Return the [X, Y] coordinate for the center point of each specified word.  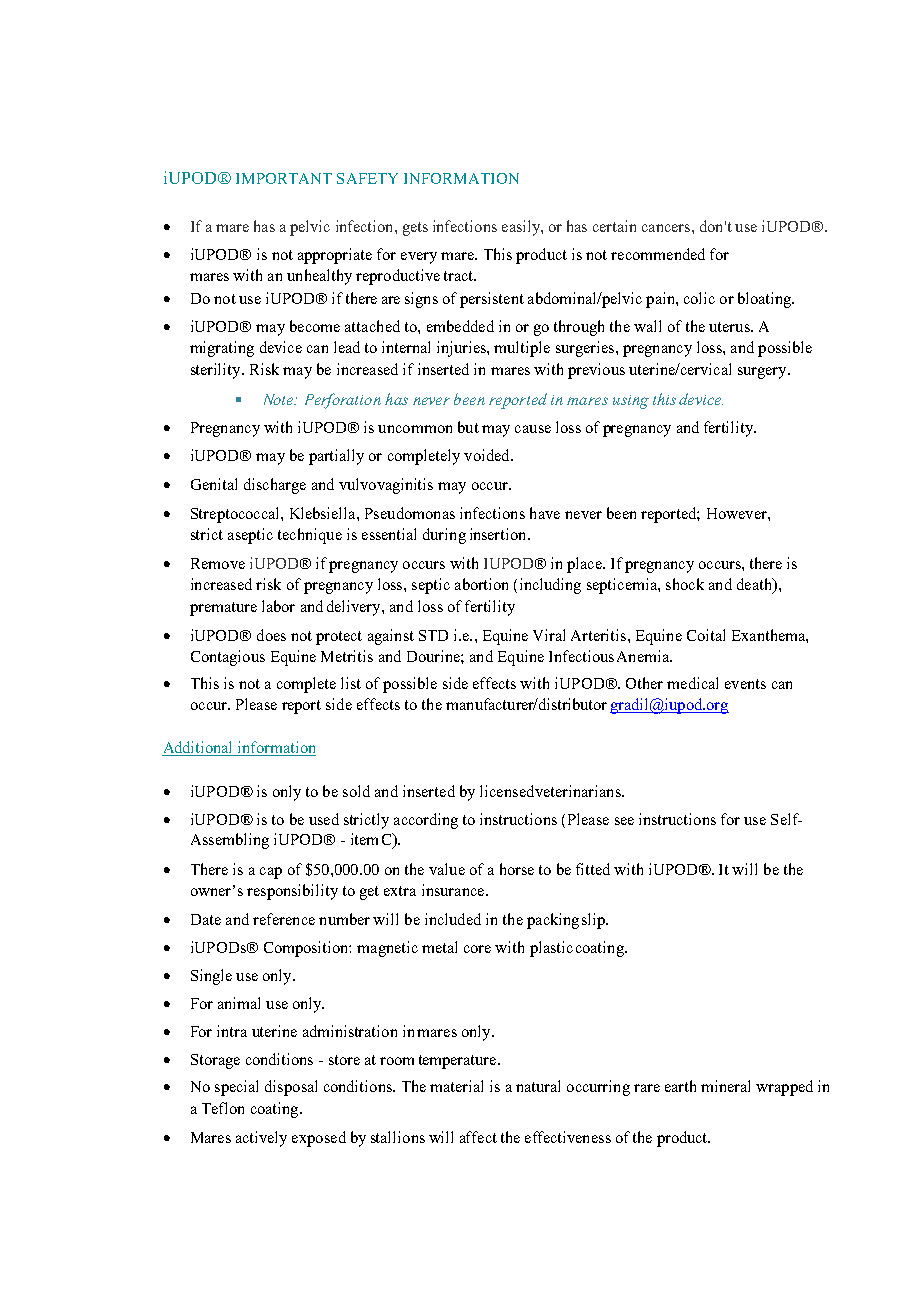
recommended [658, 254]
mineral [725, 1086]
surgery [763, 373]
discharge [275, 486]
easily [522, 228]
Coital [706, 635]
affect [478, 1137]
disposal [291, 1088]
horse [517, 869]
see [624, 821]
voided [488, 455]
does [271, 635]
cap [271, 873]
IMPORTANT [284, 178]
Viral [549, 635]
